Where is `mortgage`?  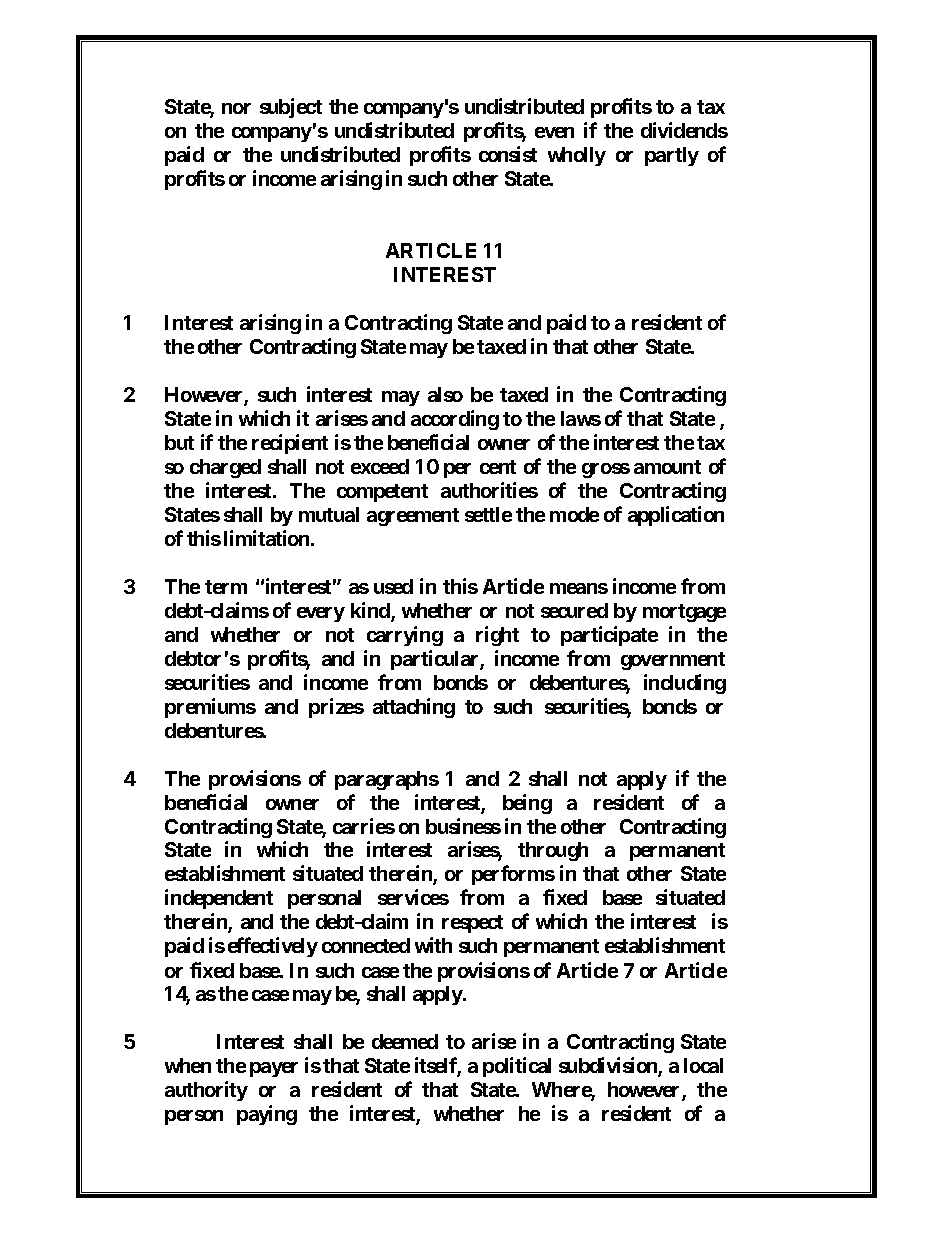 mortgage is located at coordinates (684, 613).
